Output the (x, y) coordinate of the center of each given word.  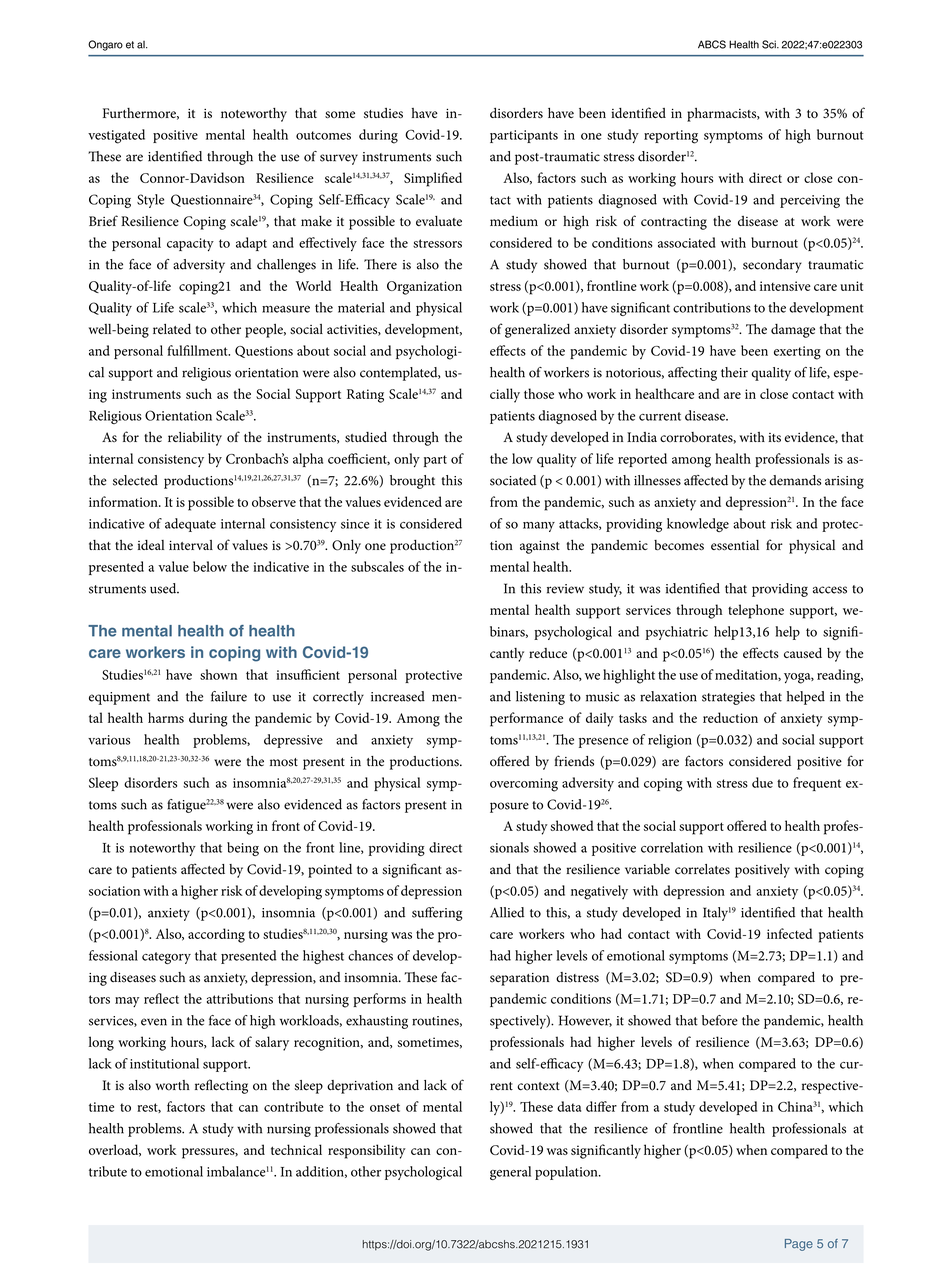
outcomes (323, 135)
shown (218, 674)
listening (540, 698)
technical (296, 1149)
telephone (756, 611)
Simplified (433, 179)
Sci (770, 44)
